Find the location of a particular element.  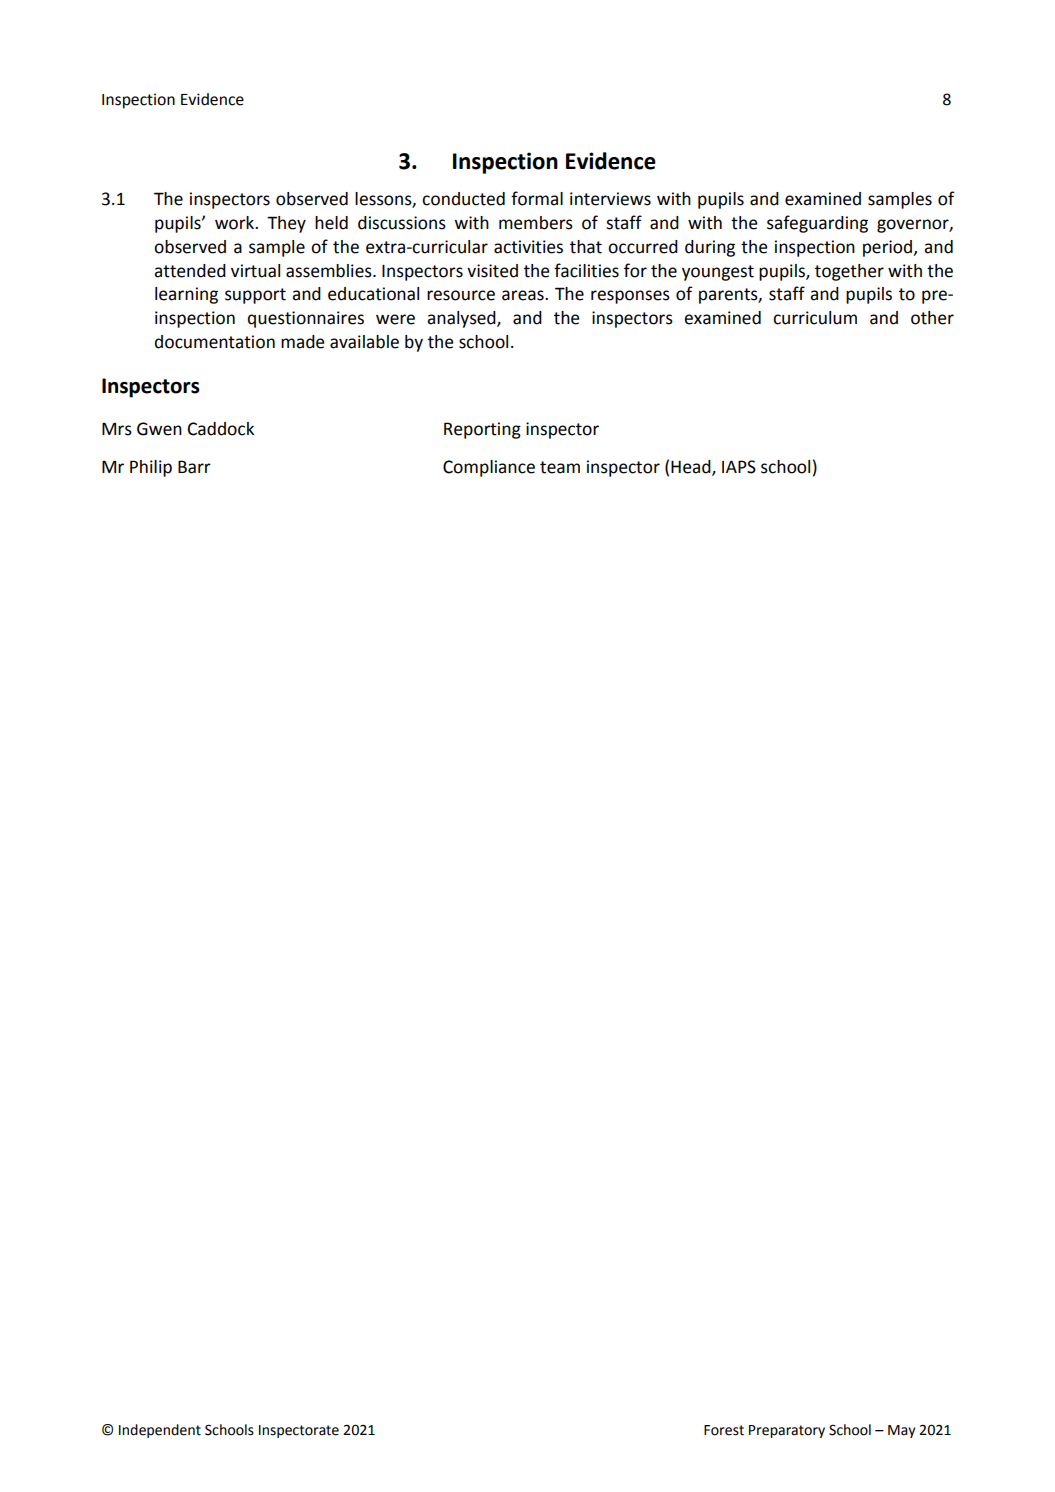

Forest is located at coordinates (724, 1430).
